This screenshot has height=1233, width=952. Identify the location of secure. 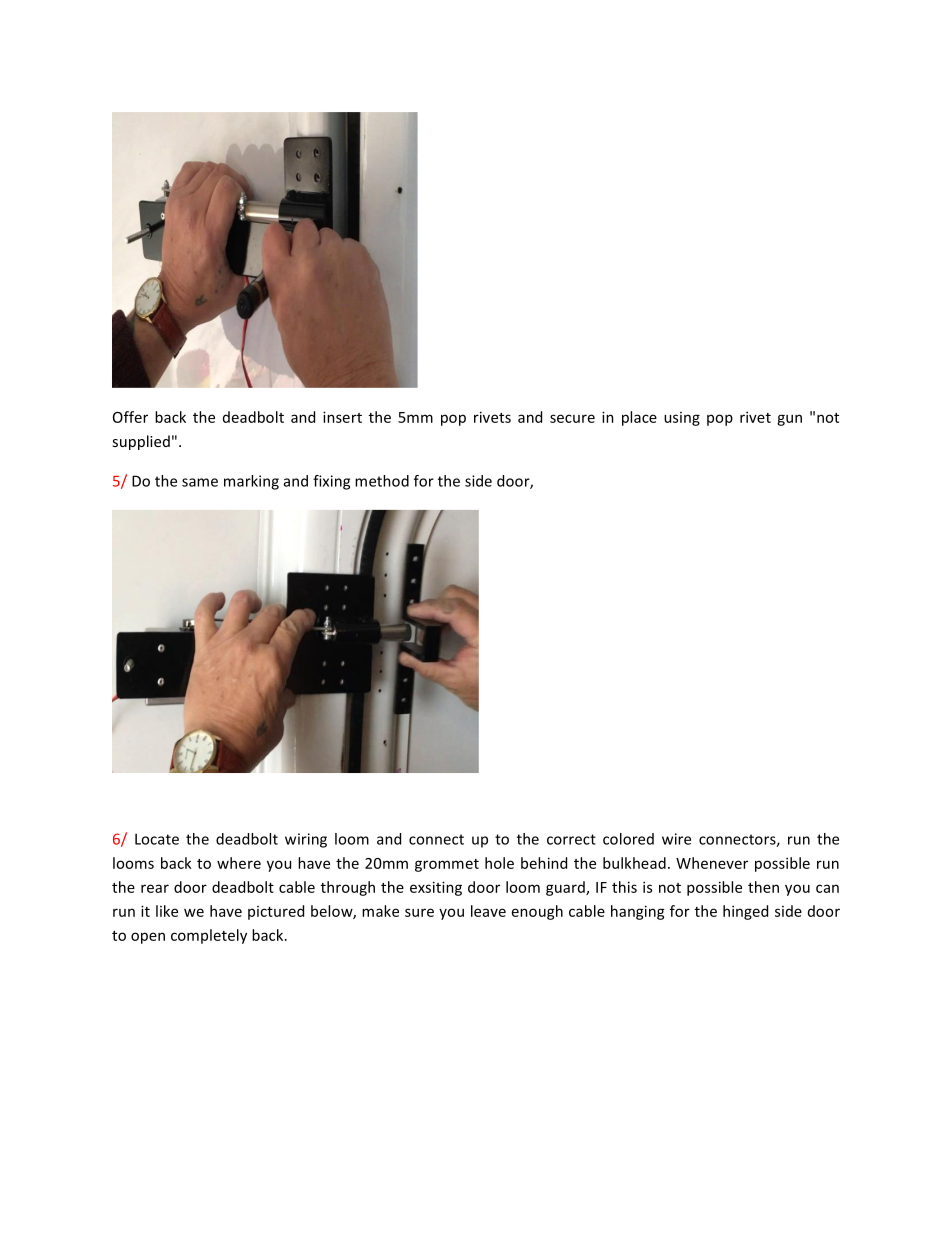
(572, 418).
